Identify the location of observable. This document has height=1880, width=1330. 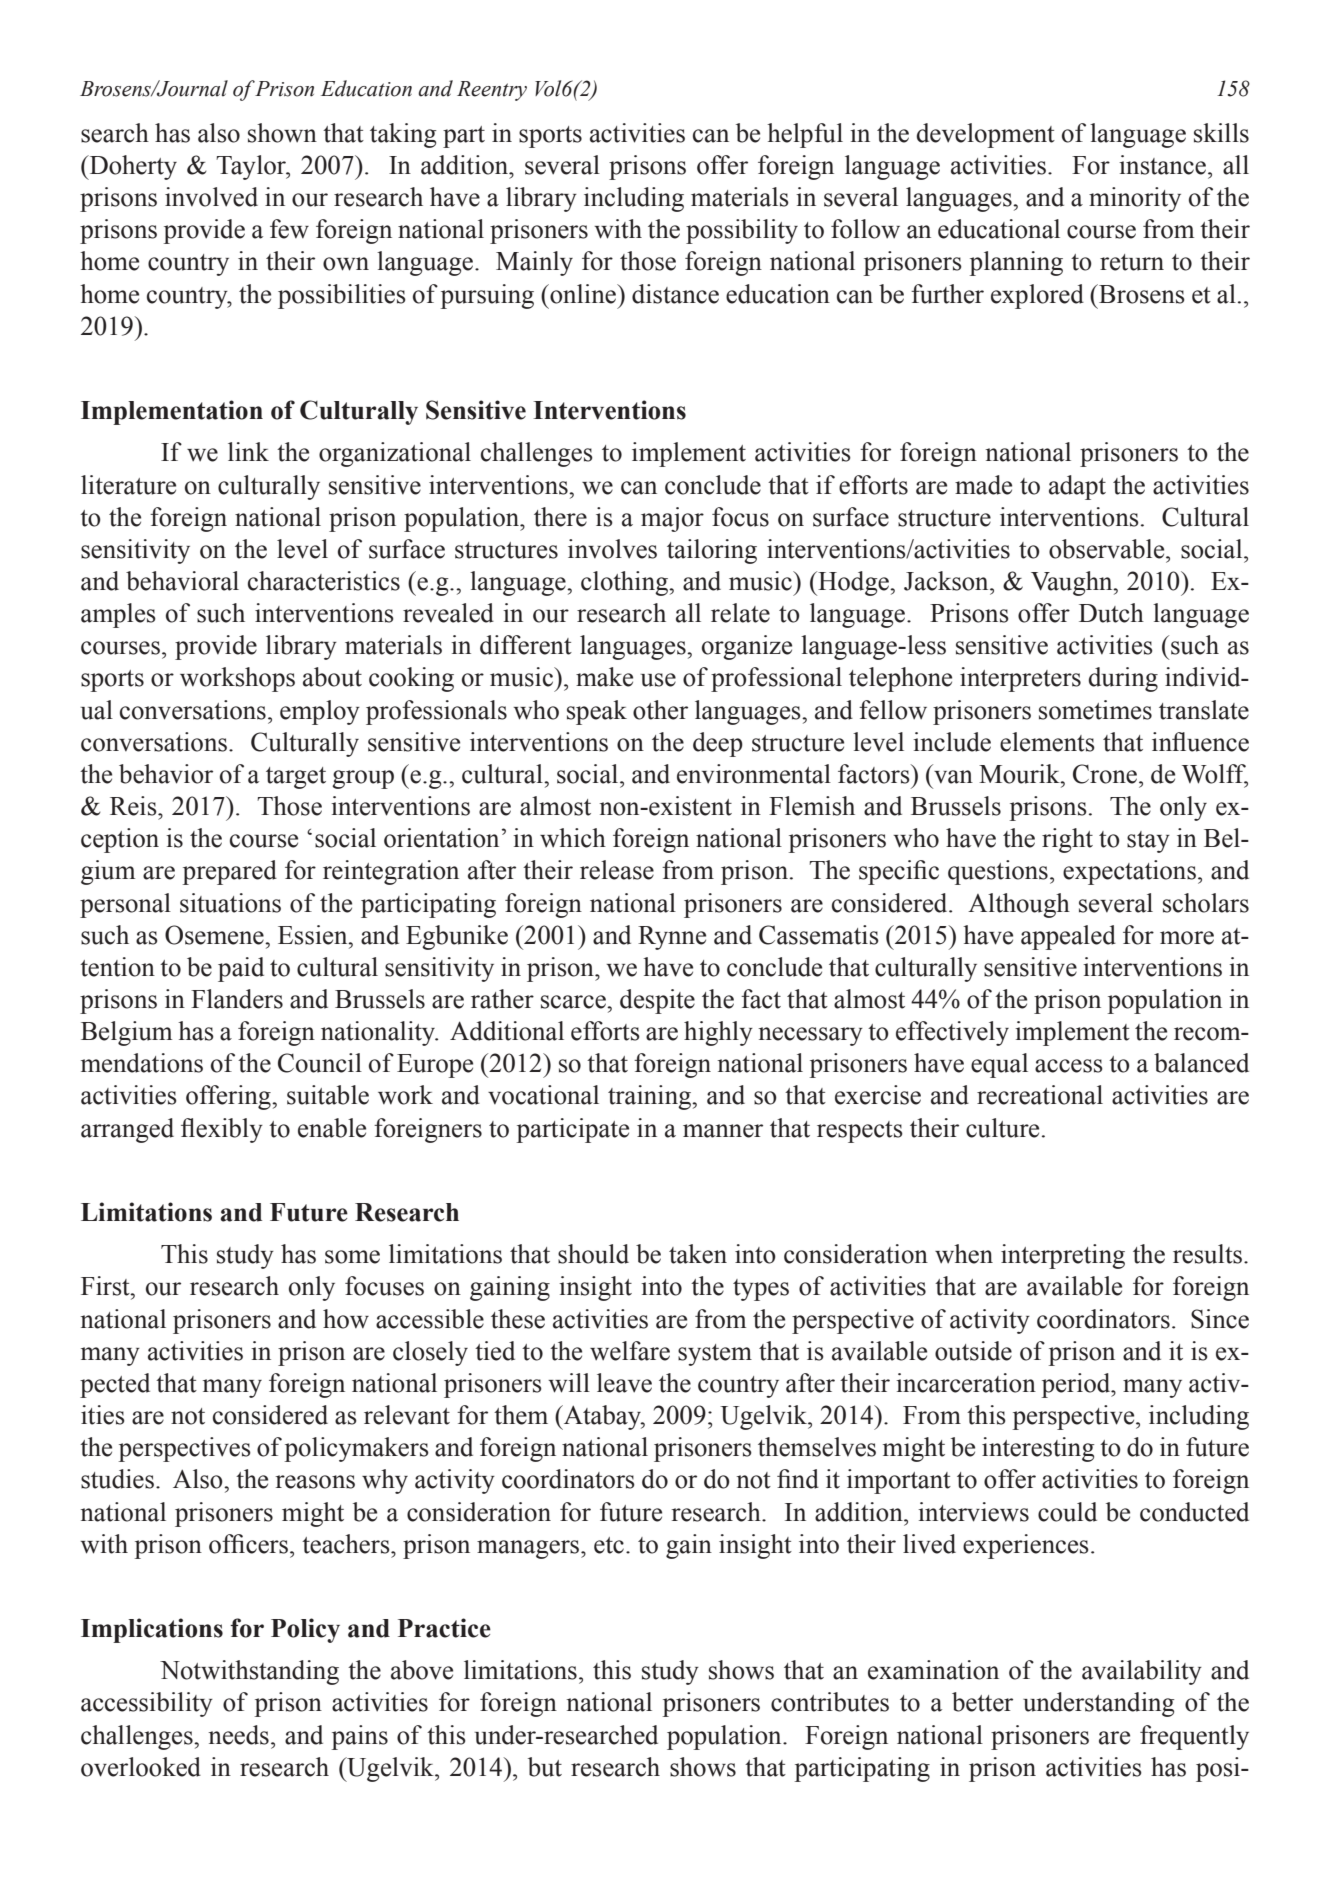
(1108, 549).
